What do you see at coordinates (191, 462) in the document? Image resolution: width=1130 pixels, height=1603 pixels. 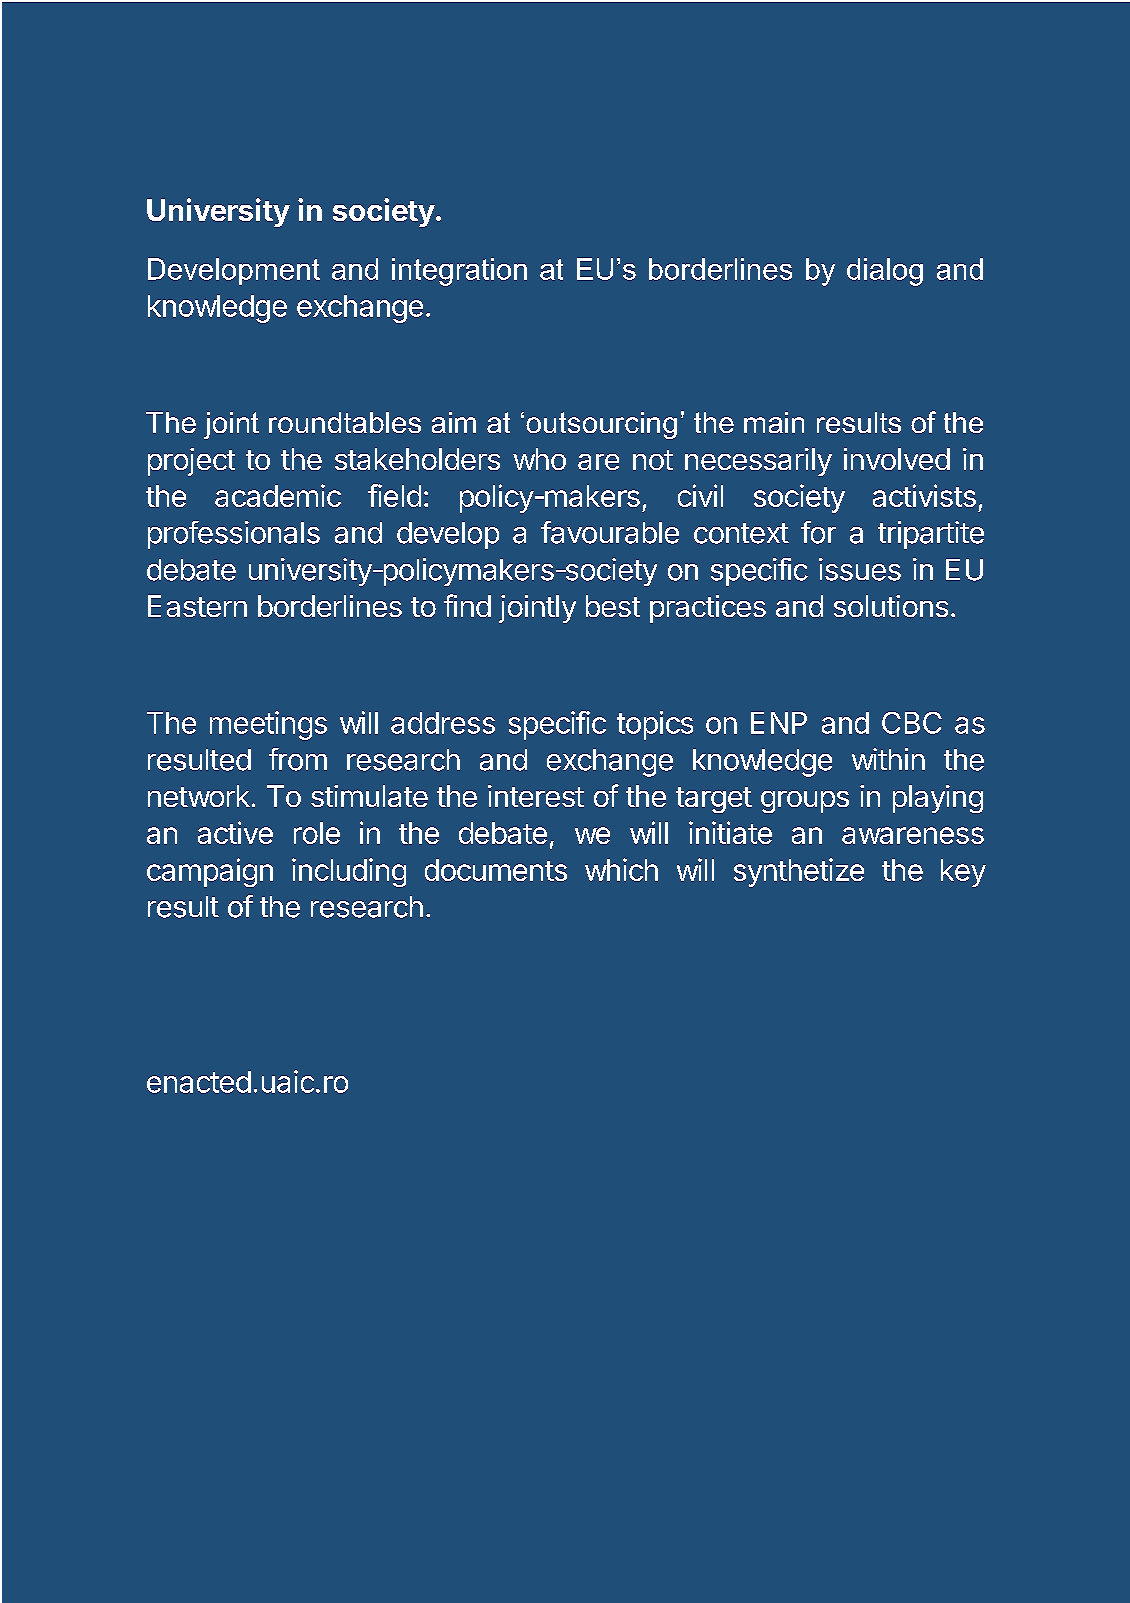 I see `project` at bounding box center [191, 462].
